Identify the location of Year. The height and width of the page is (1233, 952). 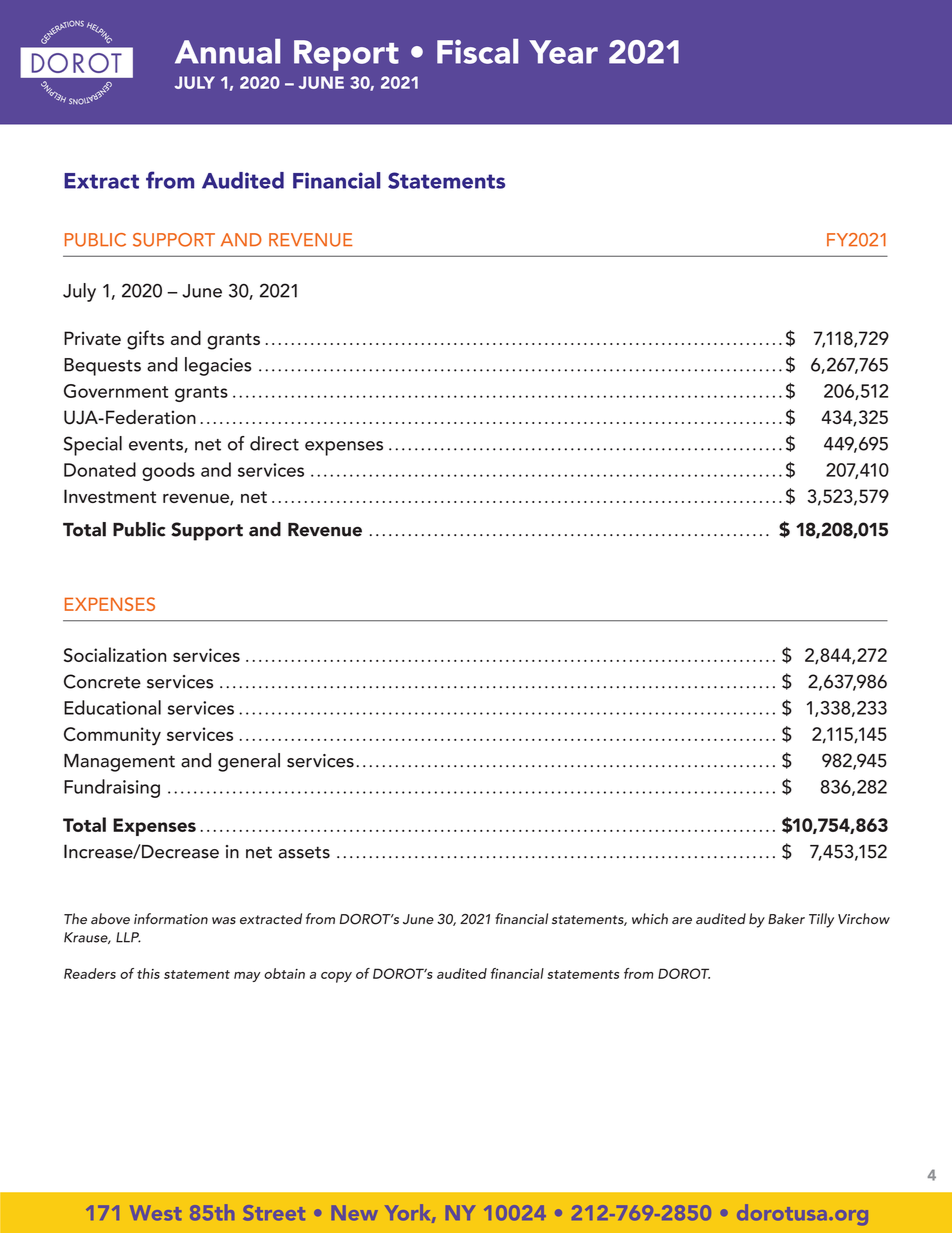
(563, 52).
